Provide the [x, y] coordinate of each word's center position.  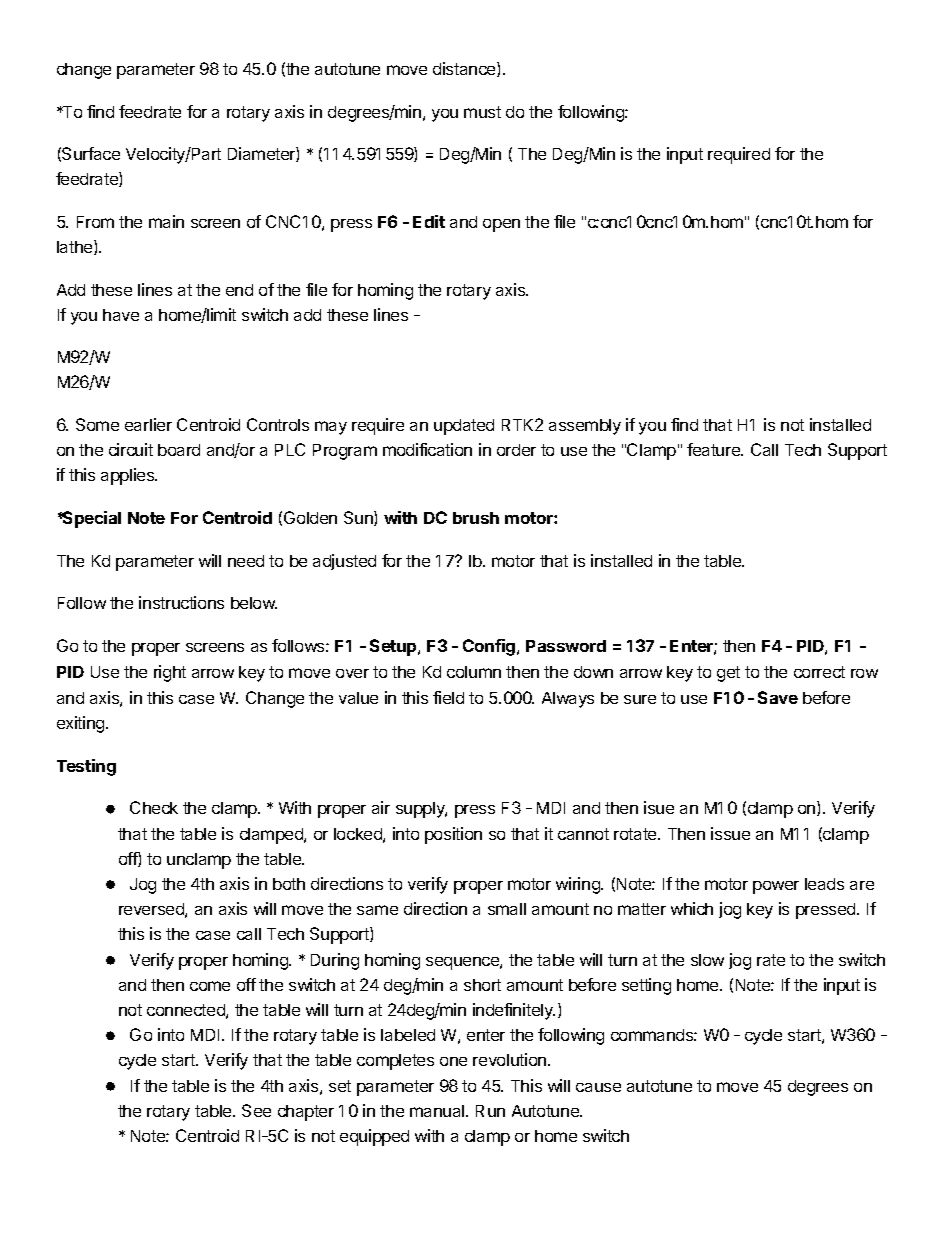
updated [464, 427]
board [179, 450]
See [256, 1110]
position [453, 835]
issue [730, 833]
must [482, 112]
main [166, 221]
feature [714, 449]
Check [154, 807]
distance [465, 69]
